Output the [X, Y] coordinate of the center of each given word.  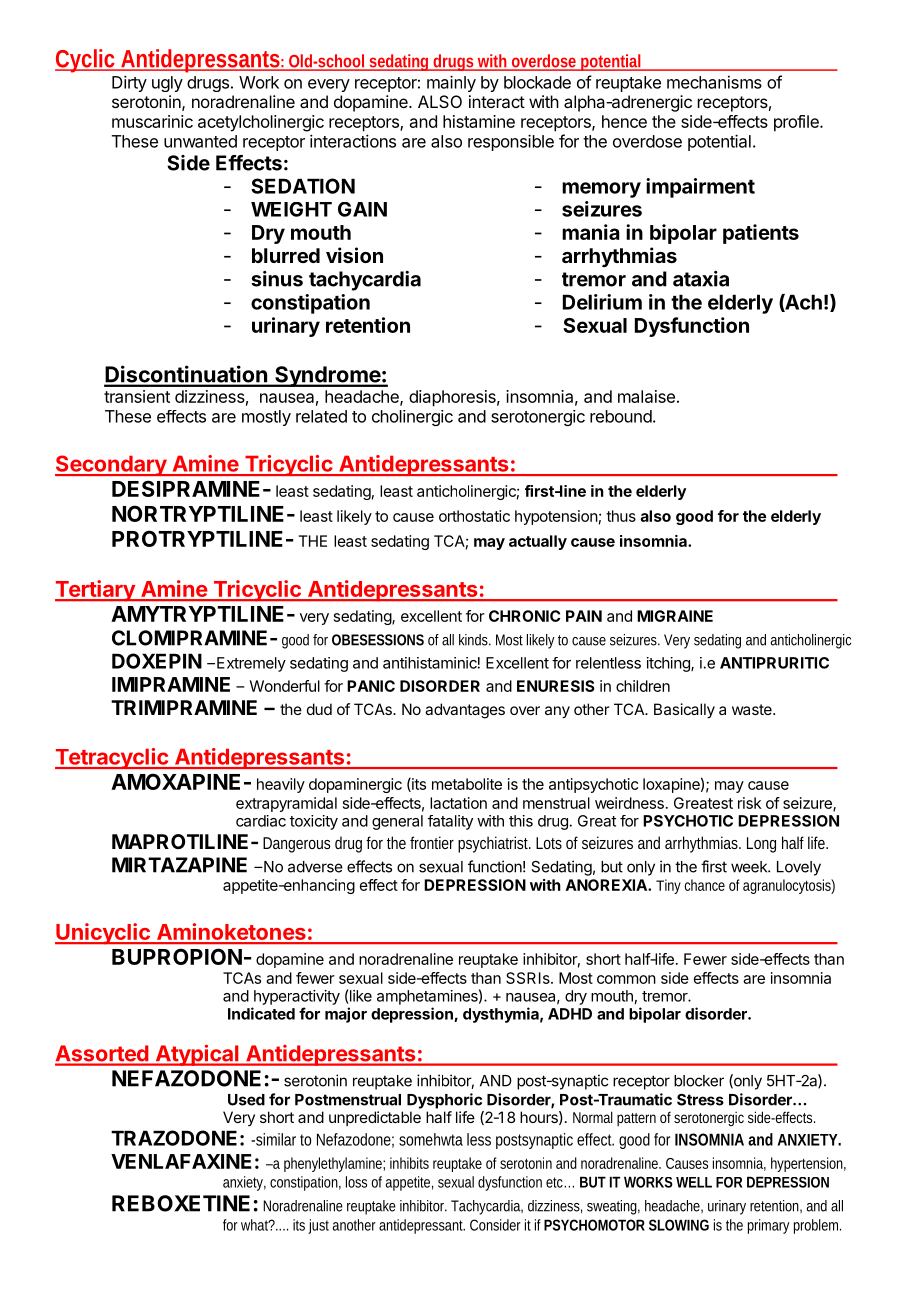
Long [761, 845]
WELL [694, 1182]
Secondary [111, 465]
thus [621, 516]
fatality [450, 822]
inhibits [409, 1163]
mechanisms [714, 82]
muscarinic [152, 121]
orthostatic [474, 516]
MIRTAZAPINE [179, 865]
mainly [451, 83]
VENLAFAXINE [181, 1161]
